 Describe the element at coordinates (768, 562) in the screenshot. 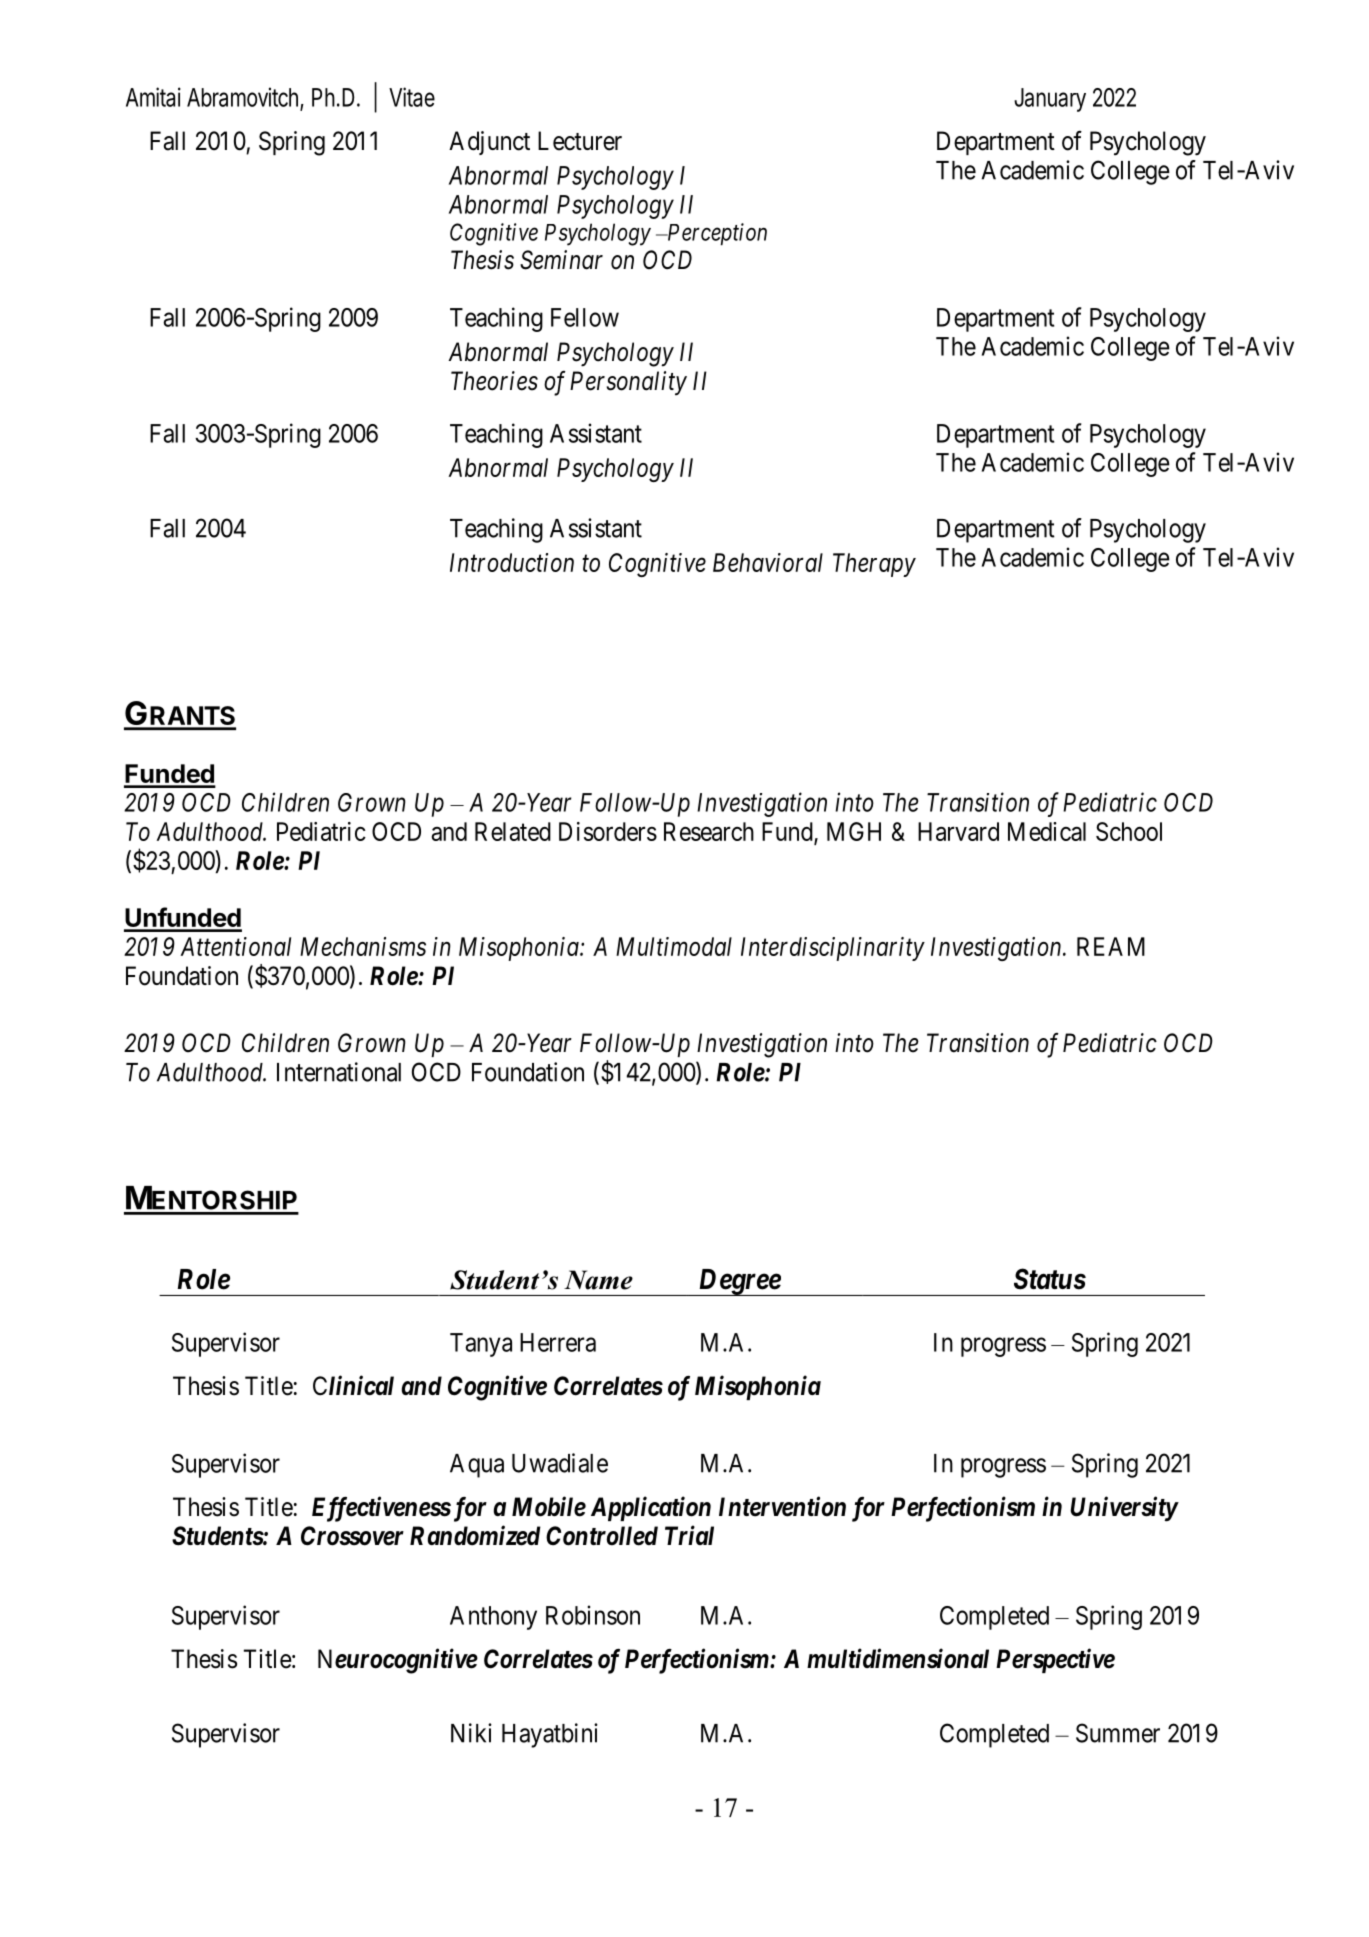

I see `Behavioral` at that location.
